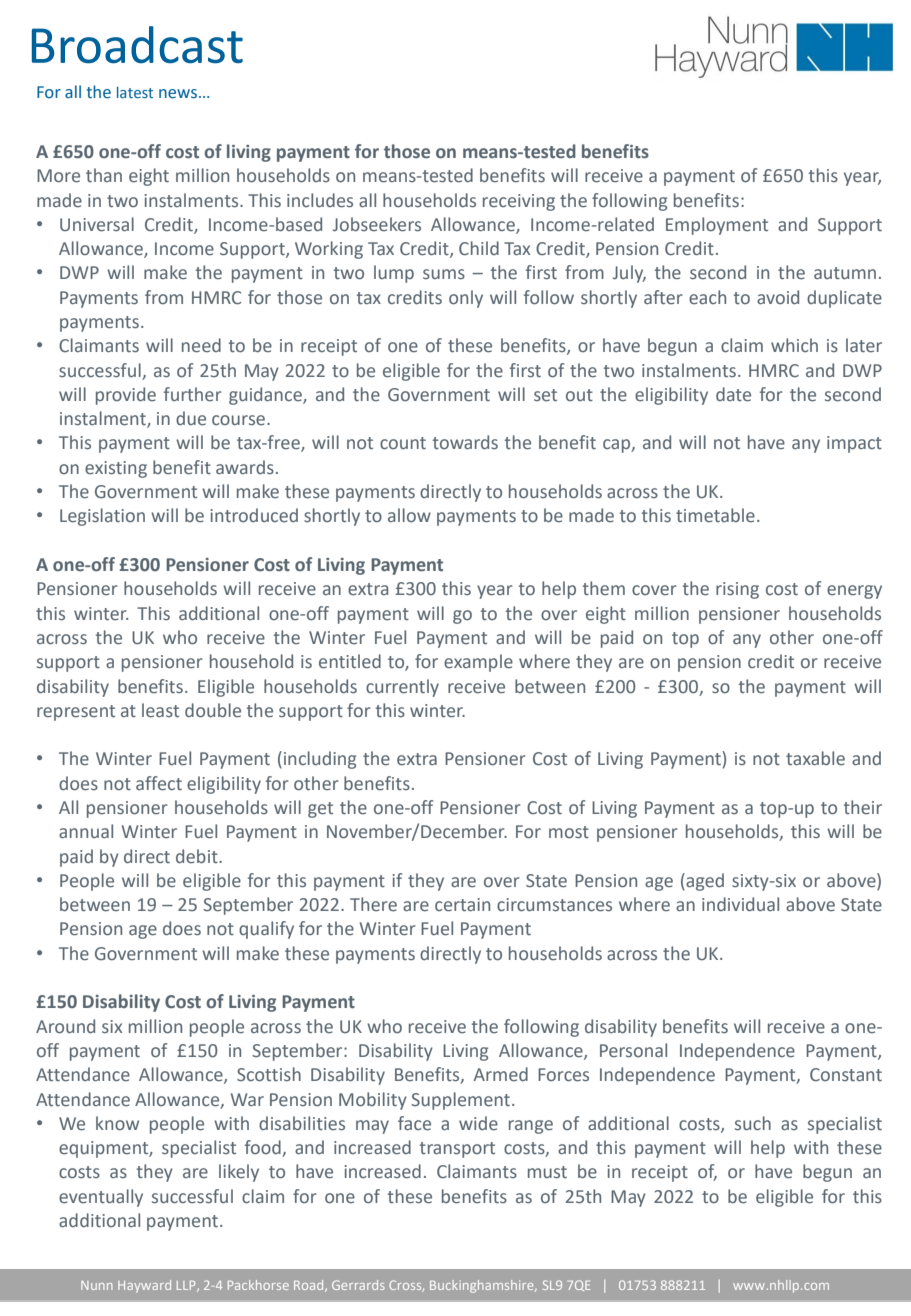 The width and height of the page is (911, 1316). What do you see at coordinates (478, 663) in the page?
I see `example` at bounding box center [478, 663].
